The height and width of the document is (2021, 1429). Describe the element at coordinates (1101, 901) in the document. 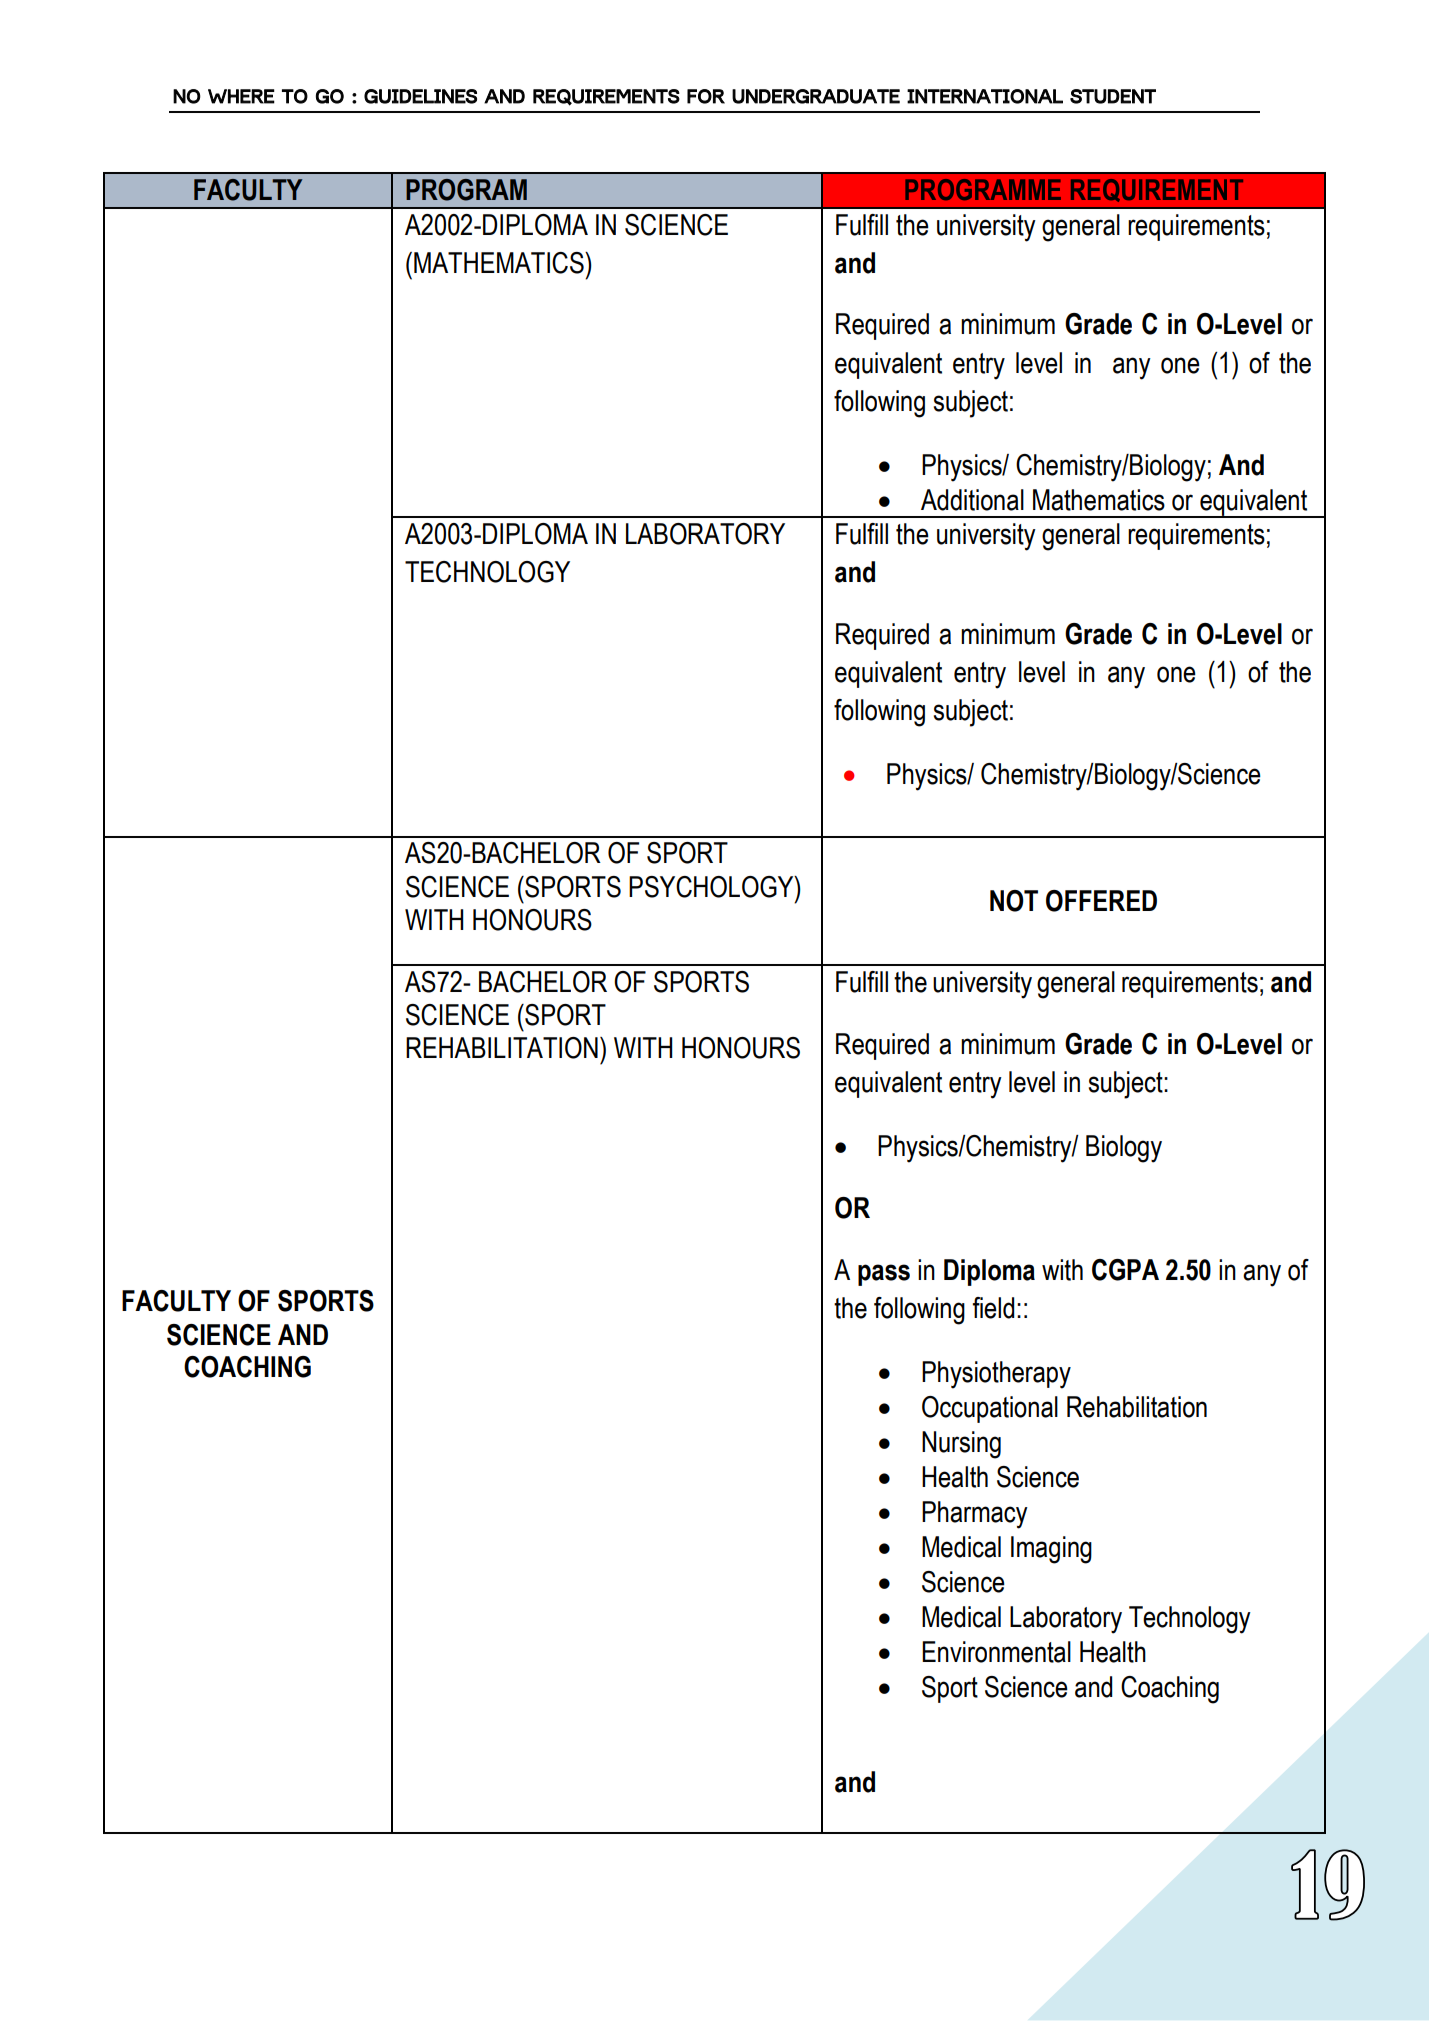

I see `OFFERED` at that location.
